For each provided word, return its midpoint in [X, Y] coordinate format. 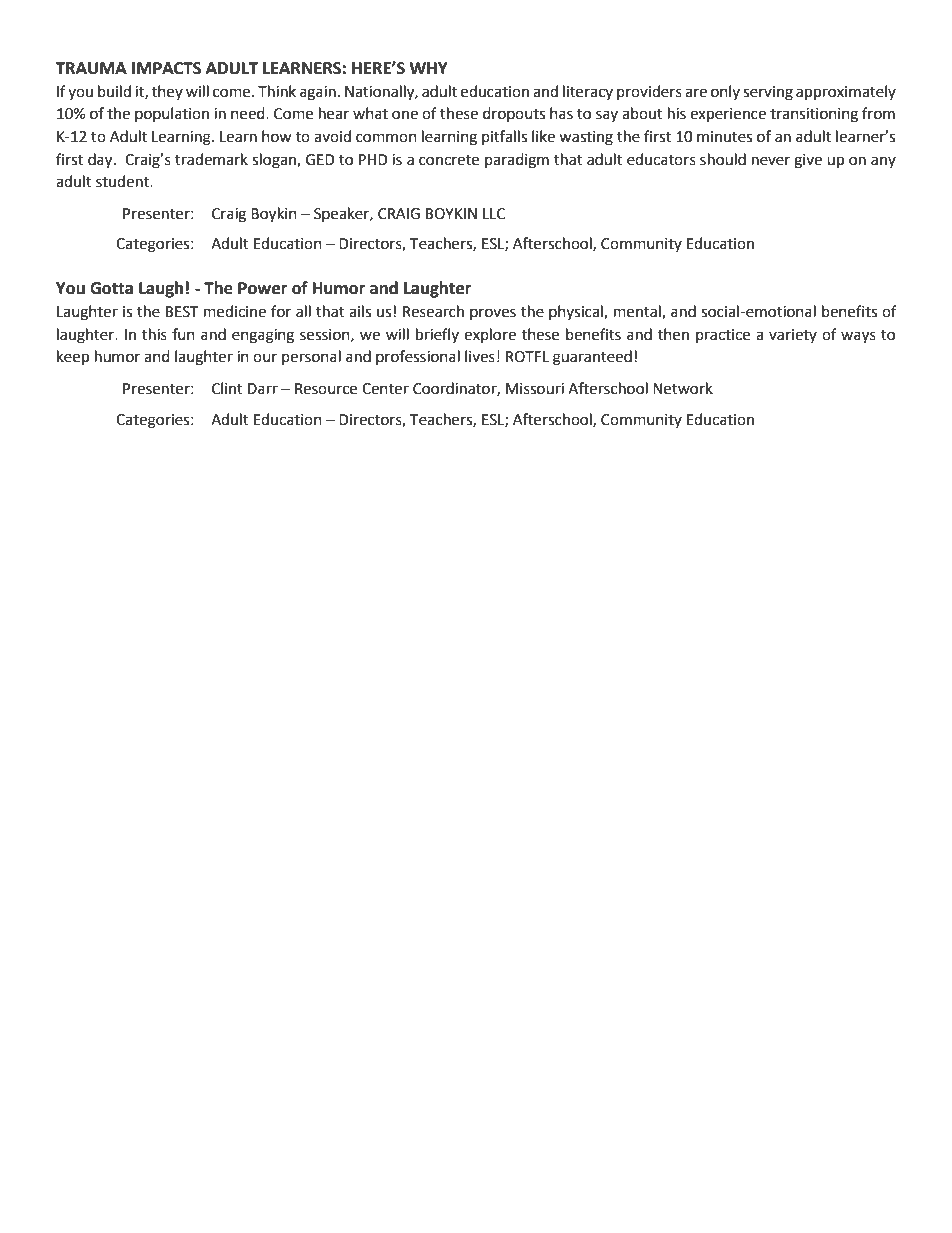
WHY [428, 68]
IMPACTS [166, 68]
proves [493, 314]
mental [638, 312]
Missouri [535, 389]
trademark [211, 159]
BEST [182, 312]
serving [768, 93]
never [771, 161]
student [123, 181]
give [808, 161]
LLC [494, 214]
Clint [227, 388]
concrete [449, 160]
